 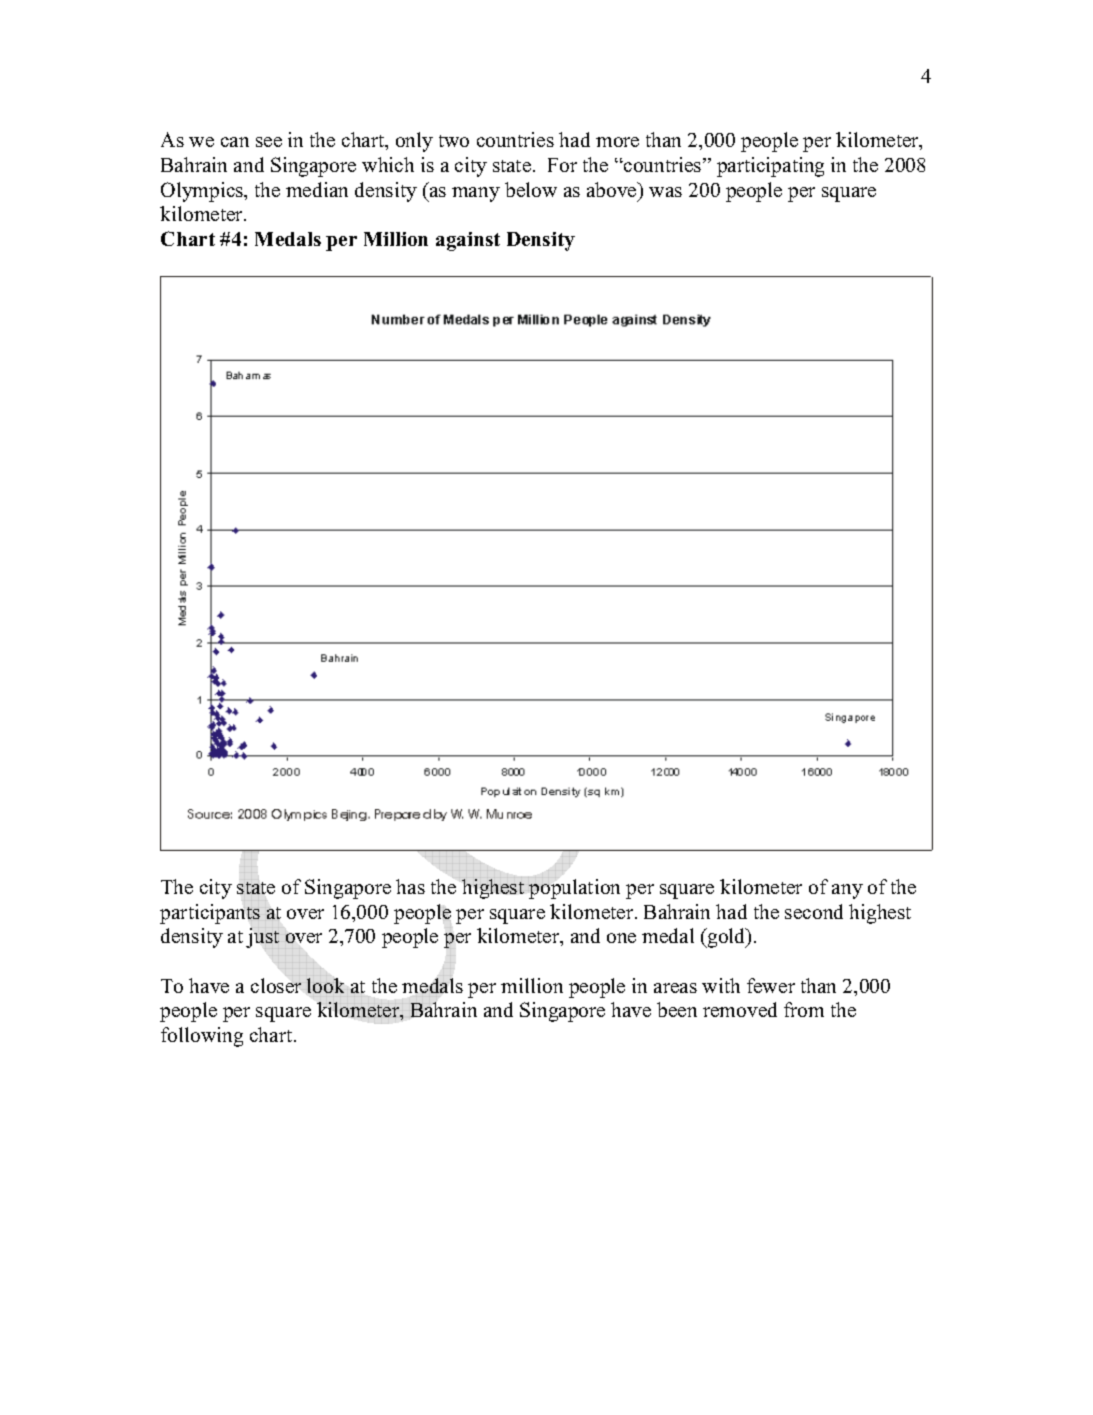 What do you see at coordinates (468, 241) in the document?
I see `against` at bounding box center [468, 241].
